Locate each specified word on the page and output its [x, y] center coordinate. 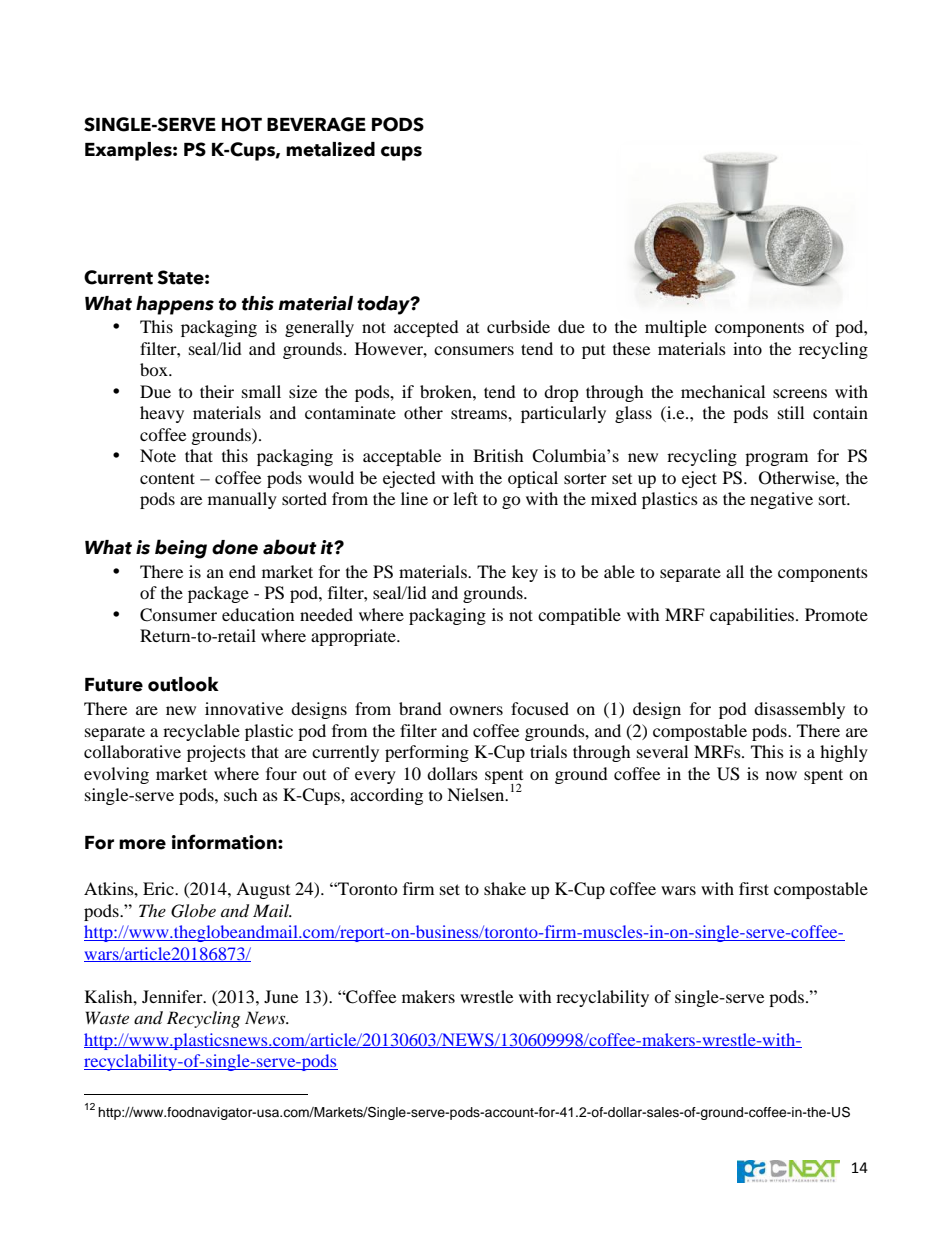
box [155, 369]
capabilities [753, 616]
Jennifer [173, 996]
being [181, 549]
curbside [518, 326]
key [525, 573]
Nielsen [477, 794]
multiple [676, 328]
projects [216, 753]
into [747, 348]
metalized [330, 149]
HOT [242, 124]
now [781, 775]
